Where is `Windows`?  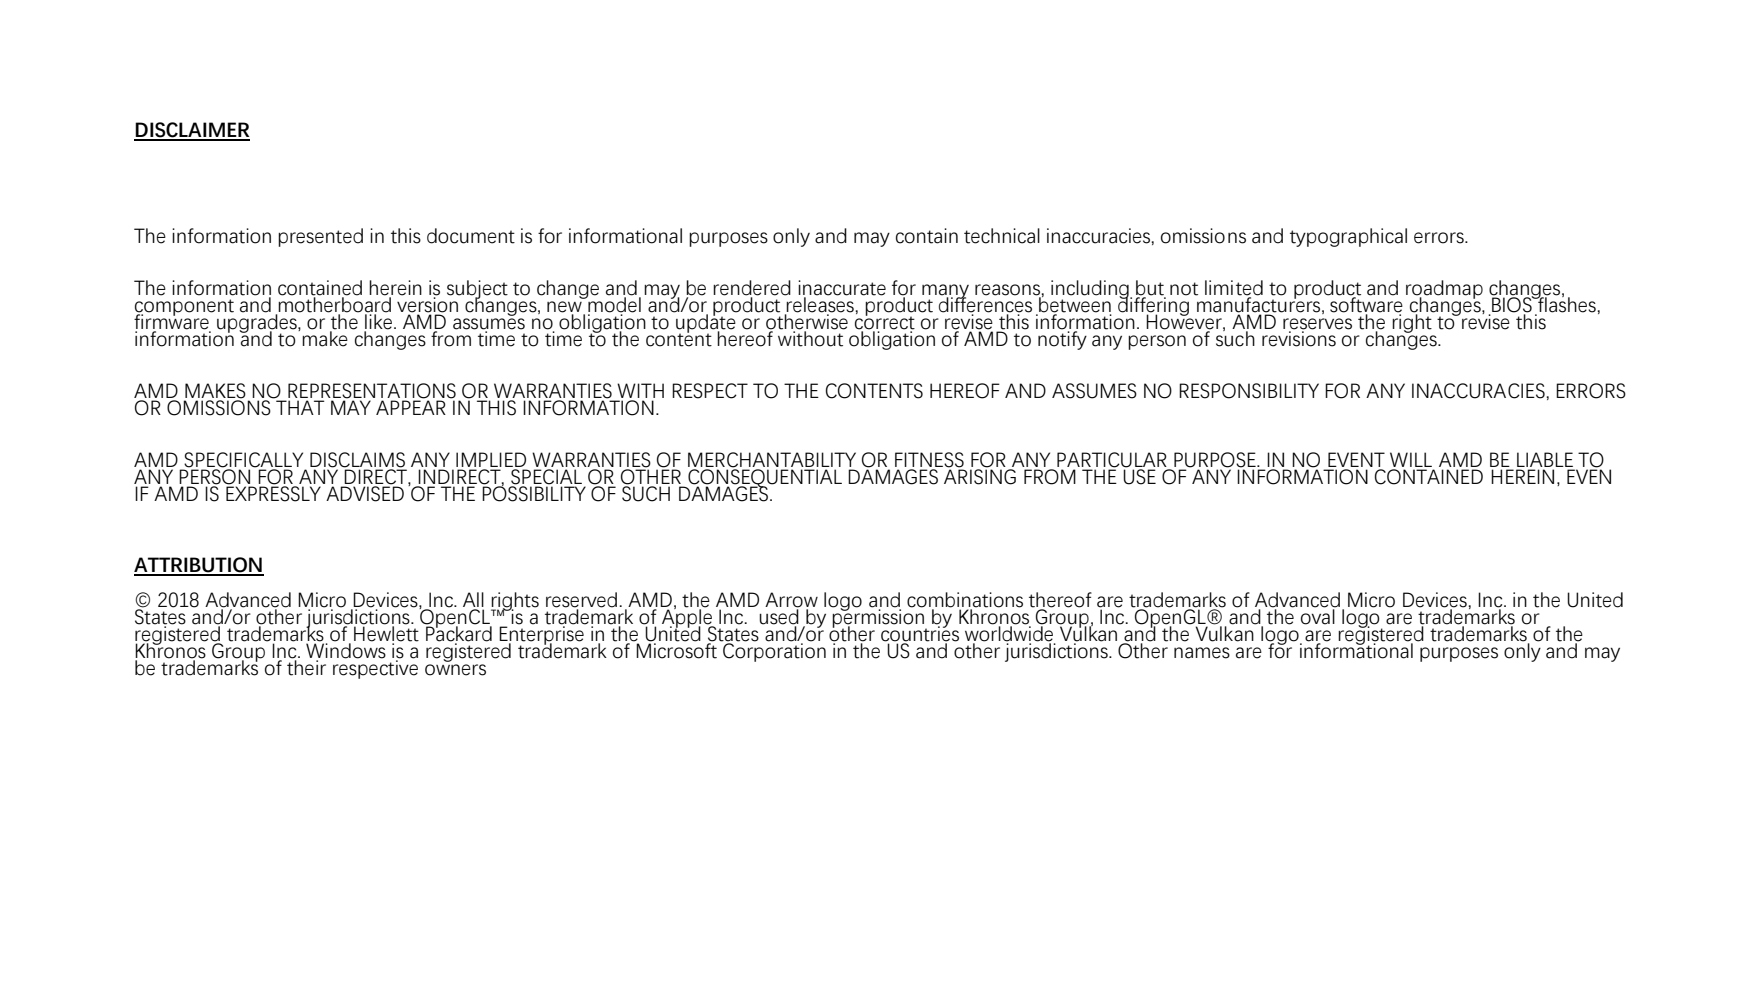 Windows is located at coordinates (346, 650).
